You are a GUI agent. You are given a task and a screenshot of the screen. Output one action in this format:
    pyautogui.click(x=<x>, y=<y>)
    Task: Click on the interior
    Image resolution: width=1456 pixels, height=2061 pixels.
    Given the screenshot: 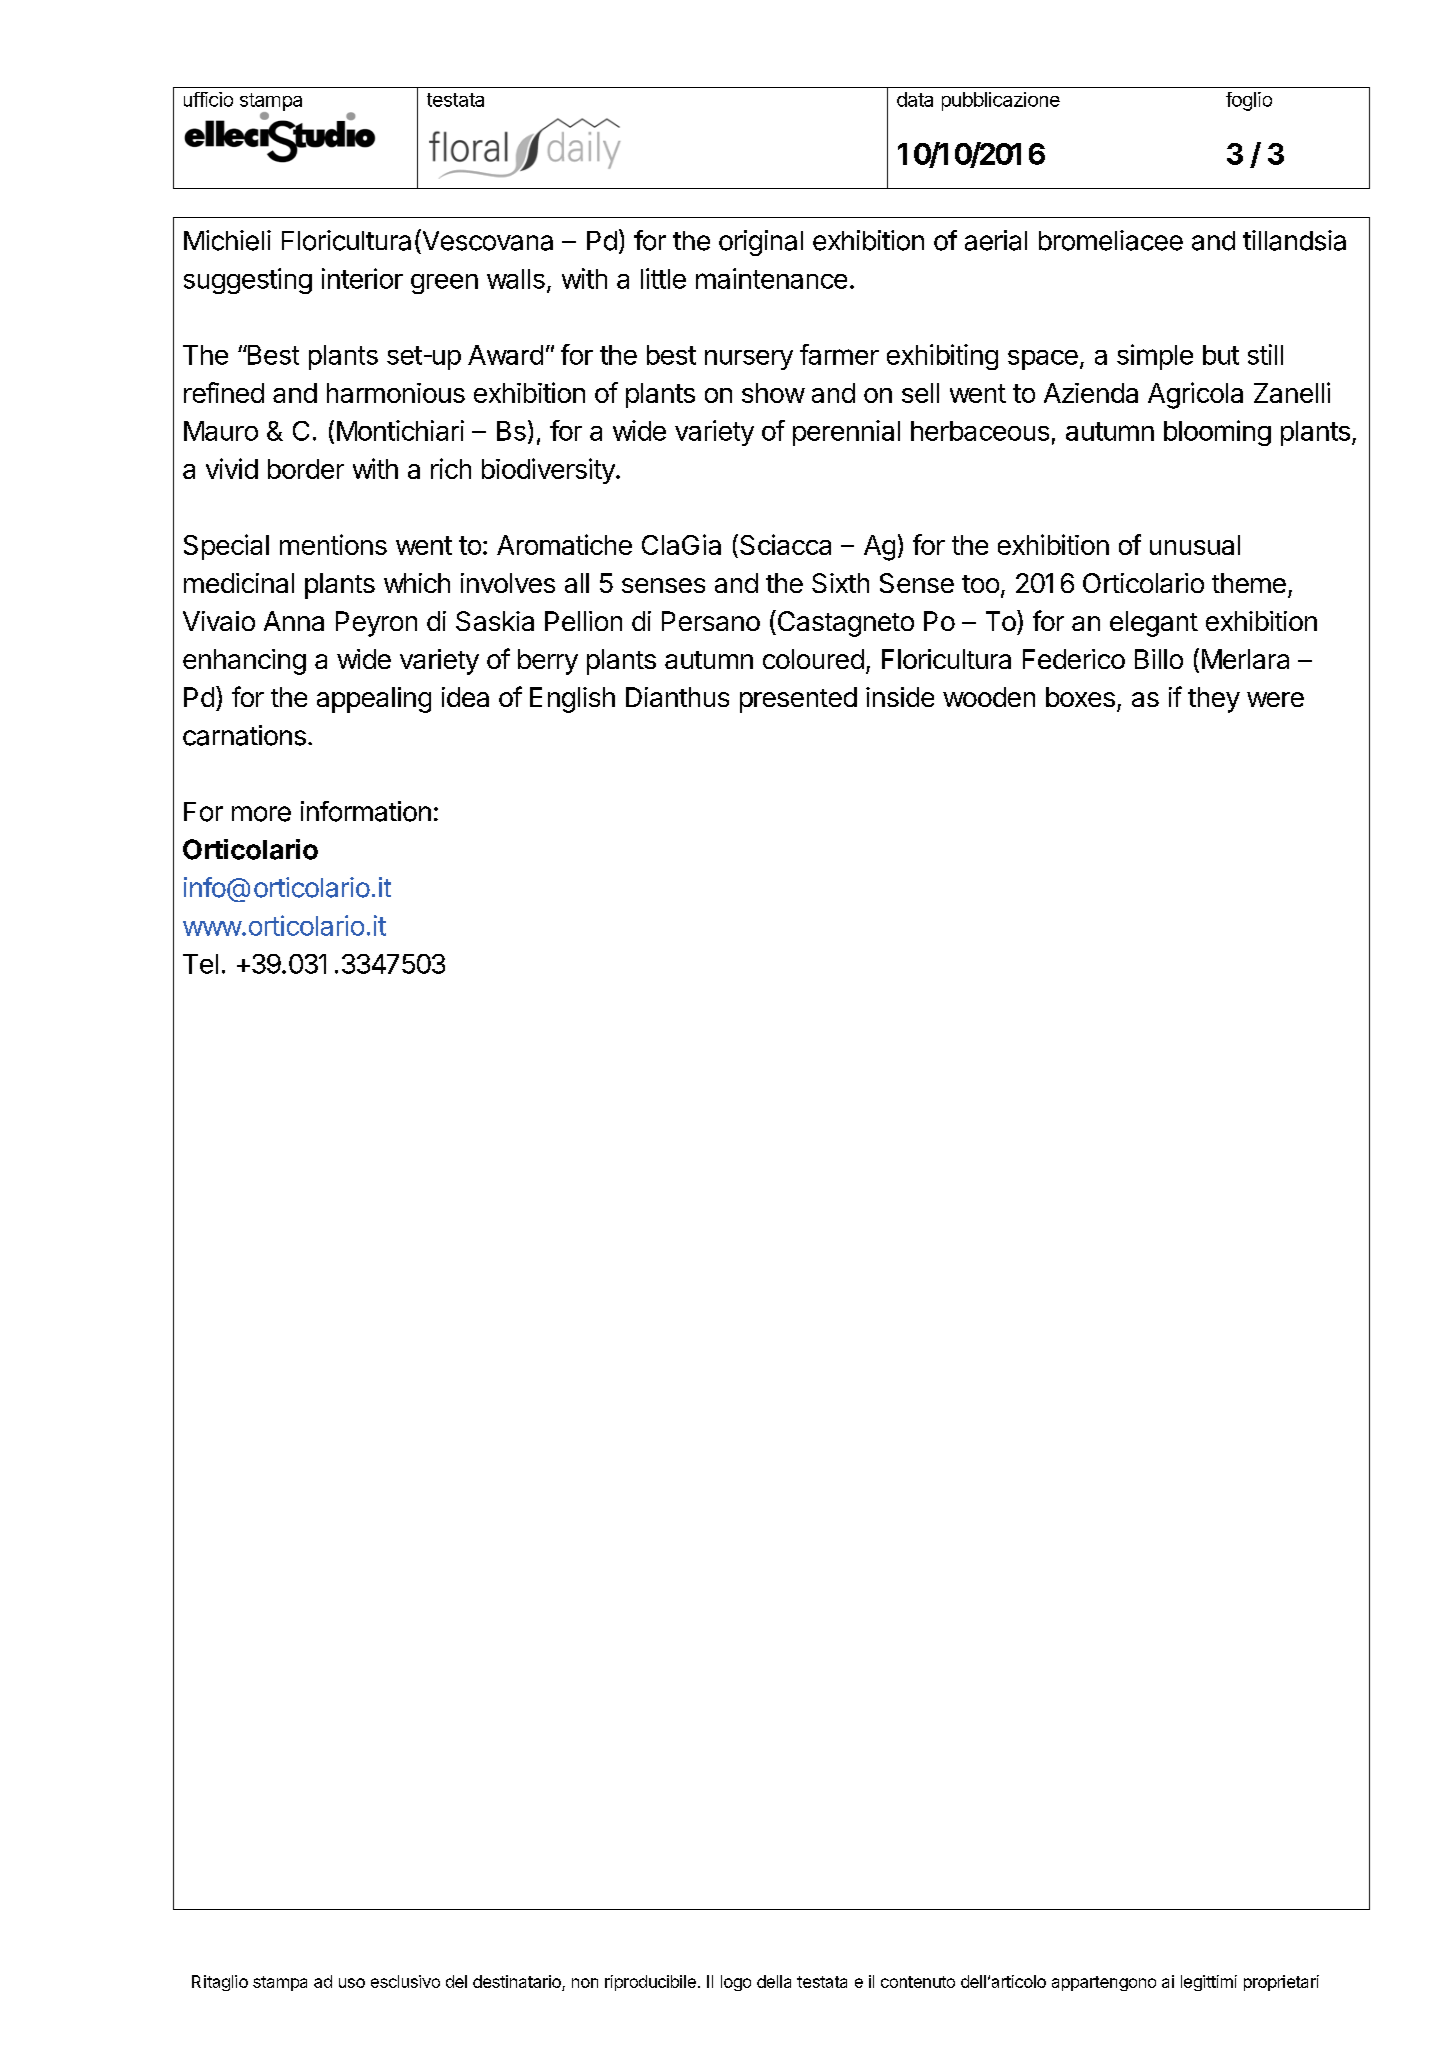 What is the action you would take?
    pyautogui.click(x=362, y=278)
